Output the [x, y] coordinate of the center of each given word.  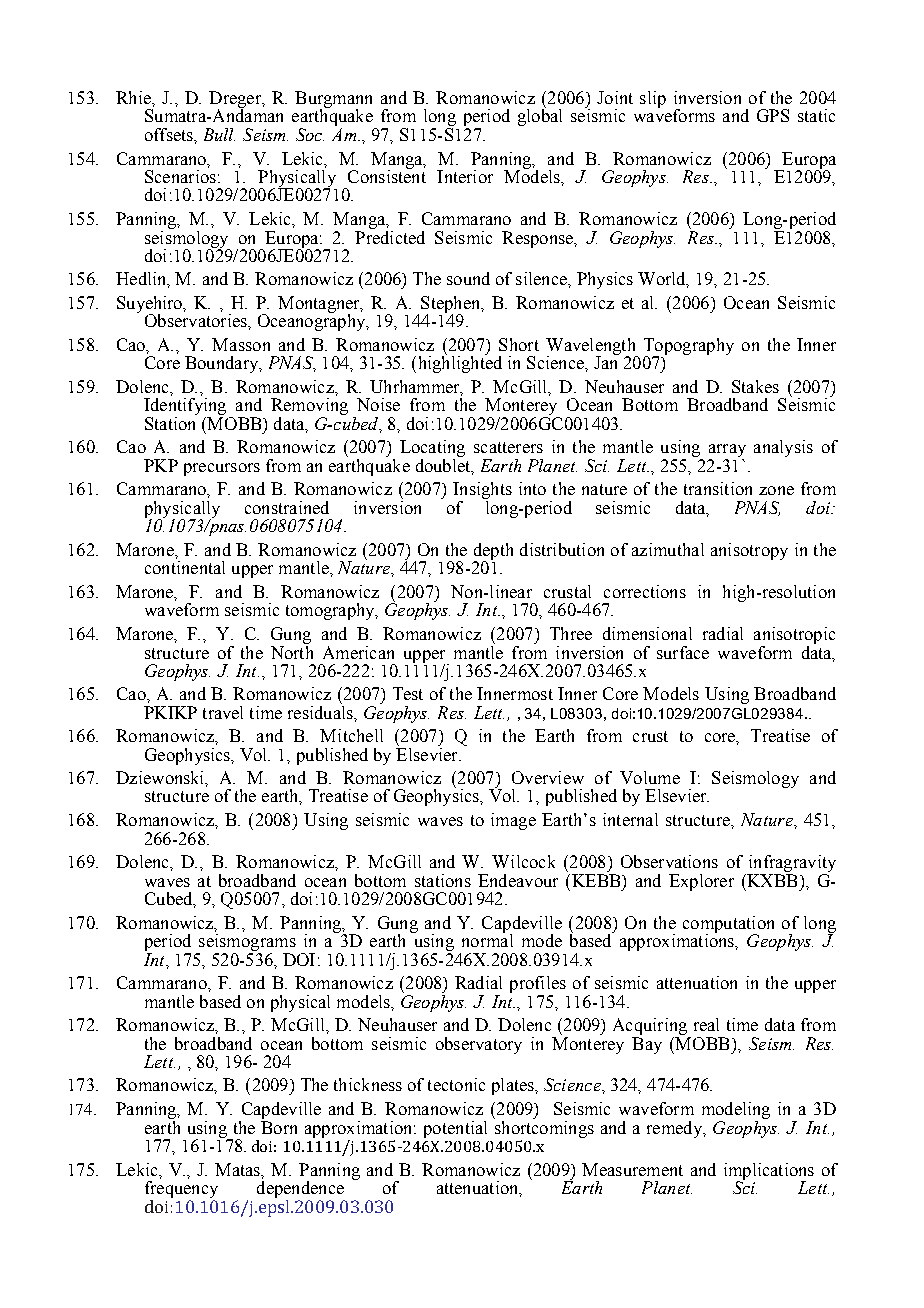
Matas [239, 1170]
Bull [219, 134]
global [540, 116]
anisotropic [794, 635]
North [292, 651]
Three [571, 633]
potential [455, 1129]
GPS [773, 115]
